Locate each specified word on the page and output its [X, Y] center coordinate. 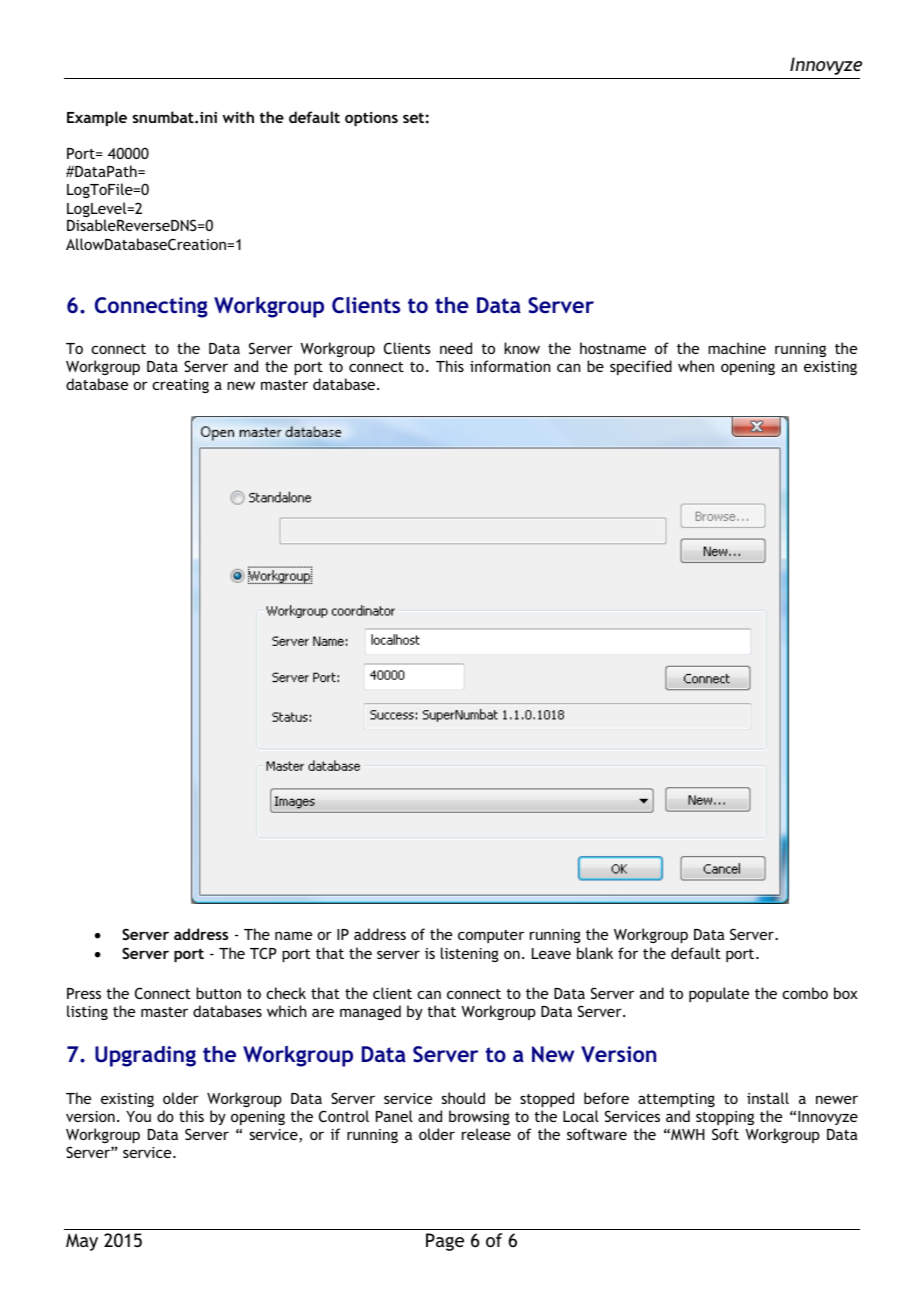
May [82, 1242]
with [238, 117]
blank [595, 953]
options [371, 119]
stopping [725, 1118]
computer [491, 936]
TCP [263, 953]
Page [445, 1242]
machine [737, 348]
